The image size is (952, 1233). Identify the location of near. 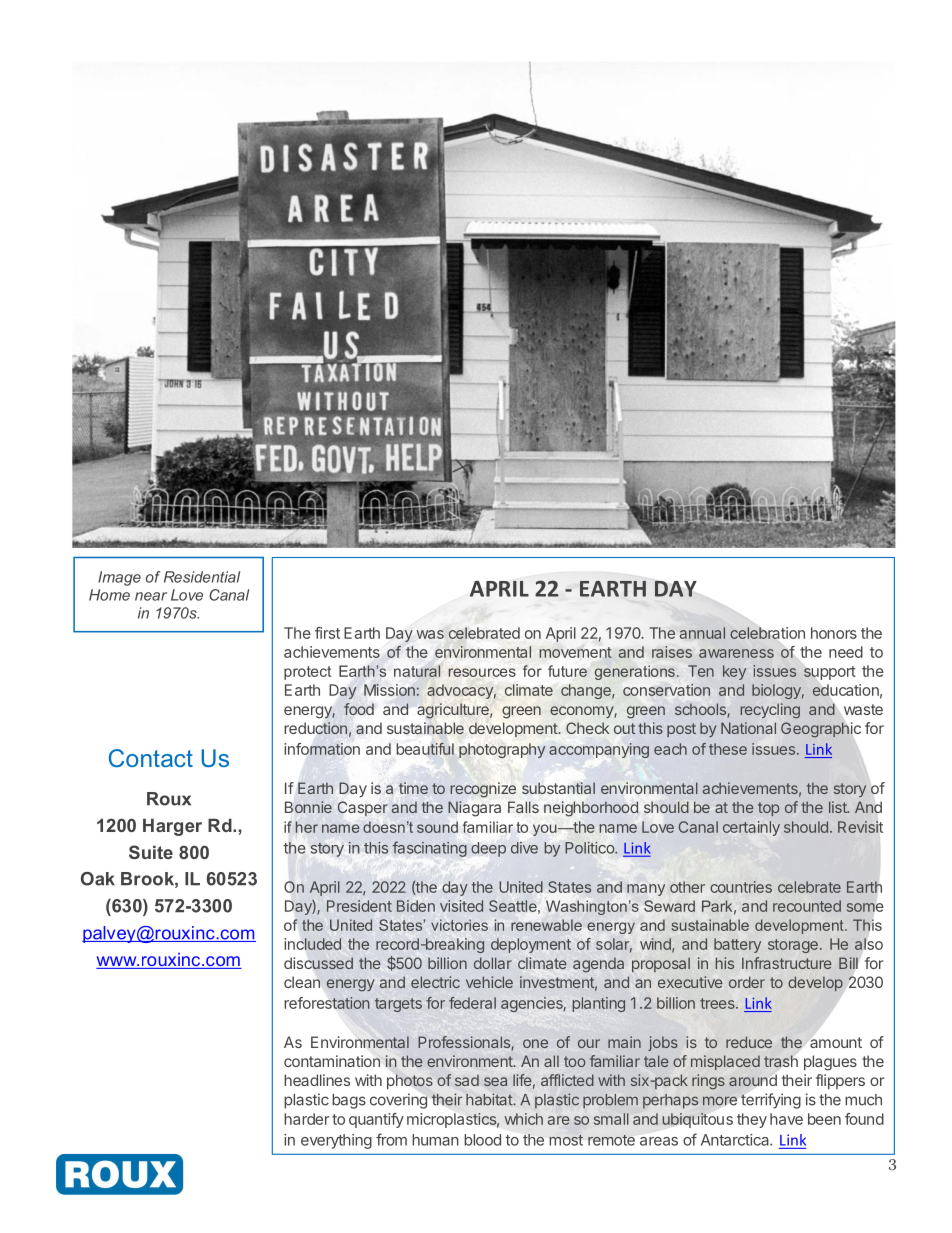
(151, 596).
